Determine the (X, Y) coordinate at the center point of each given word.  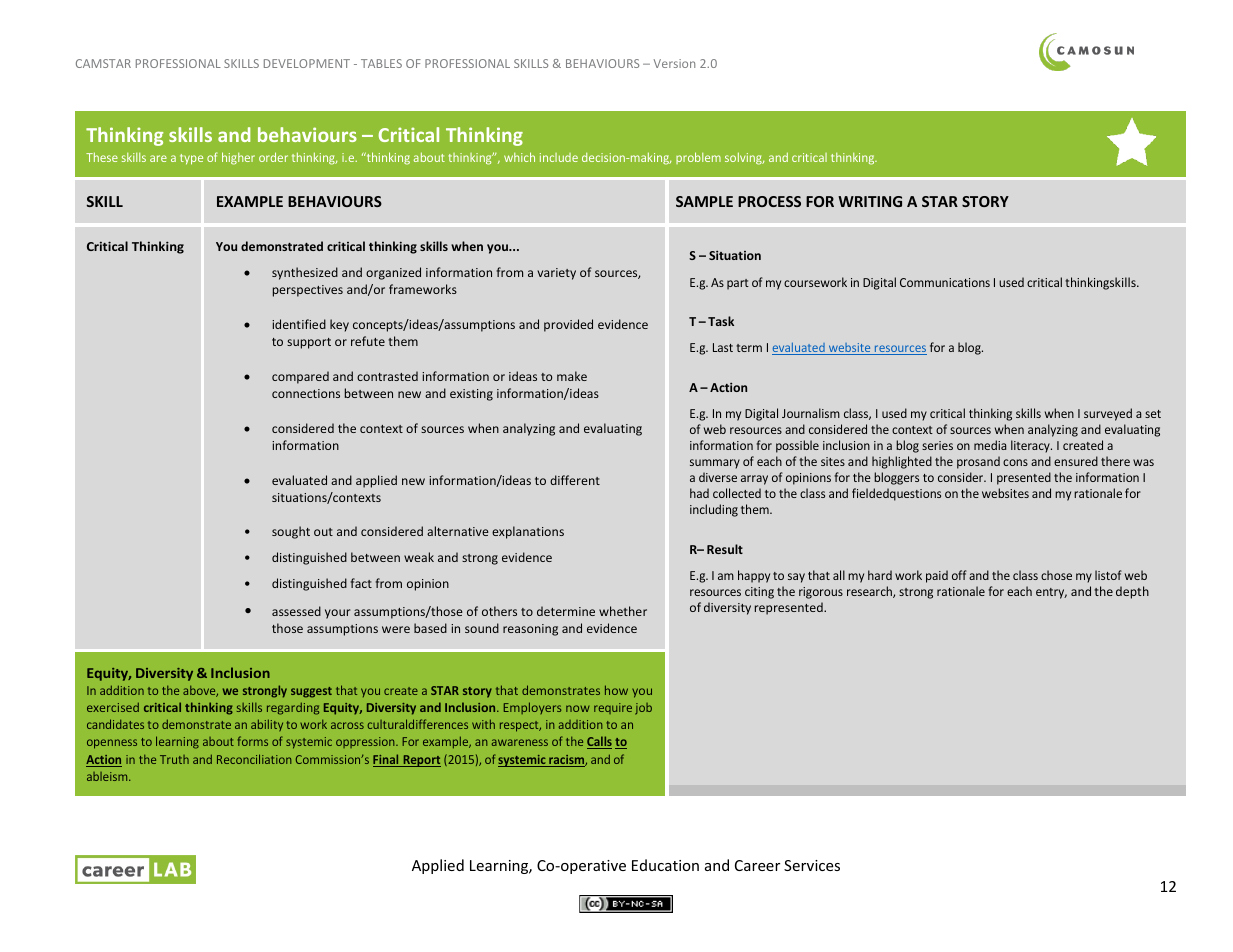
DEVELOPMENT (307, 63)
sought (291, 532)
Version (674, 63)
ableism (108, 776)
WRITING (870, 201)
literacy (1031, 446)
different (575, 480)
